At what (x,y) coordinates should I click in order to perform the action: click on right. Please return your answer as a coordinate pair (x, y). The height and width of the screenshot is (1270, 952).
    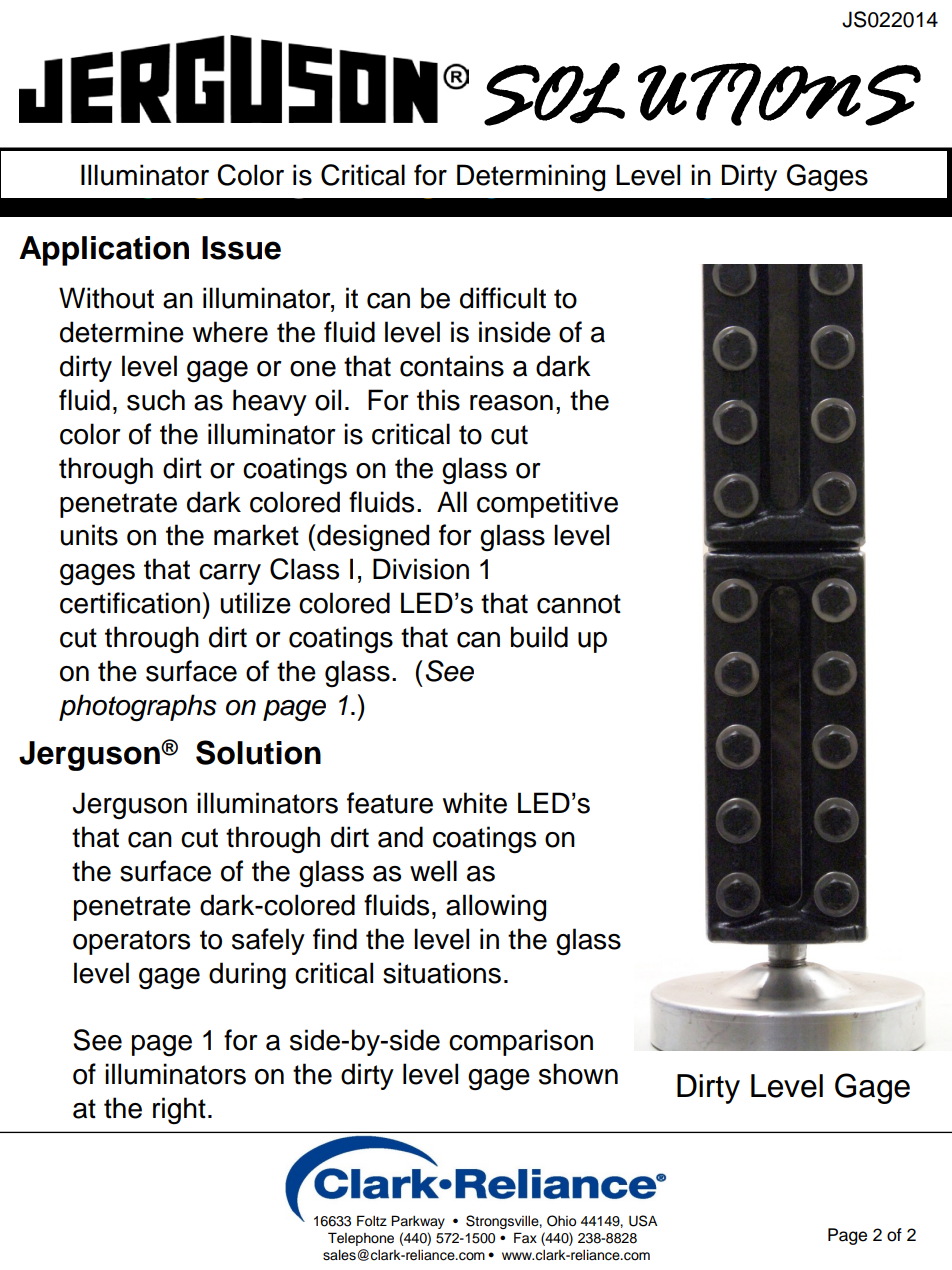
    Looking at the image, I should click on (179, 1110).
